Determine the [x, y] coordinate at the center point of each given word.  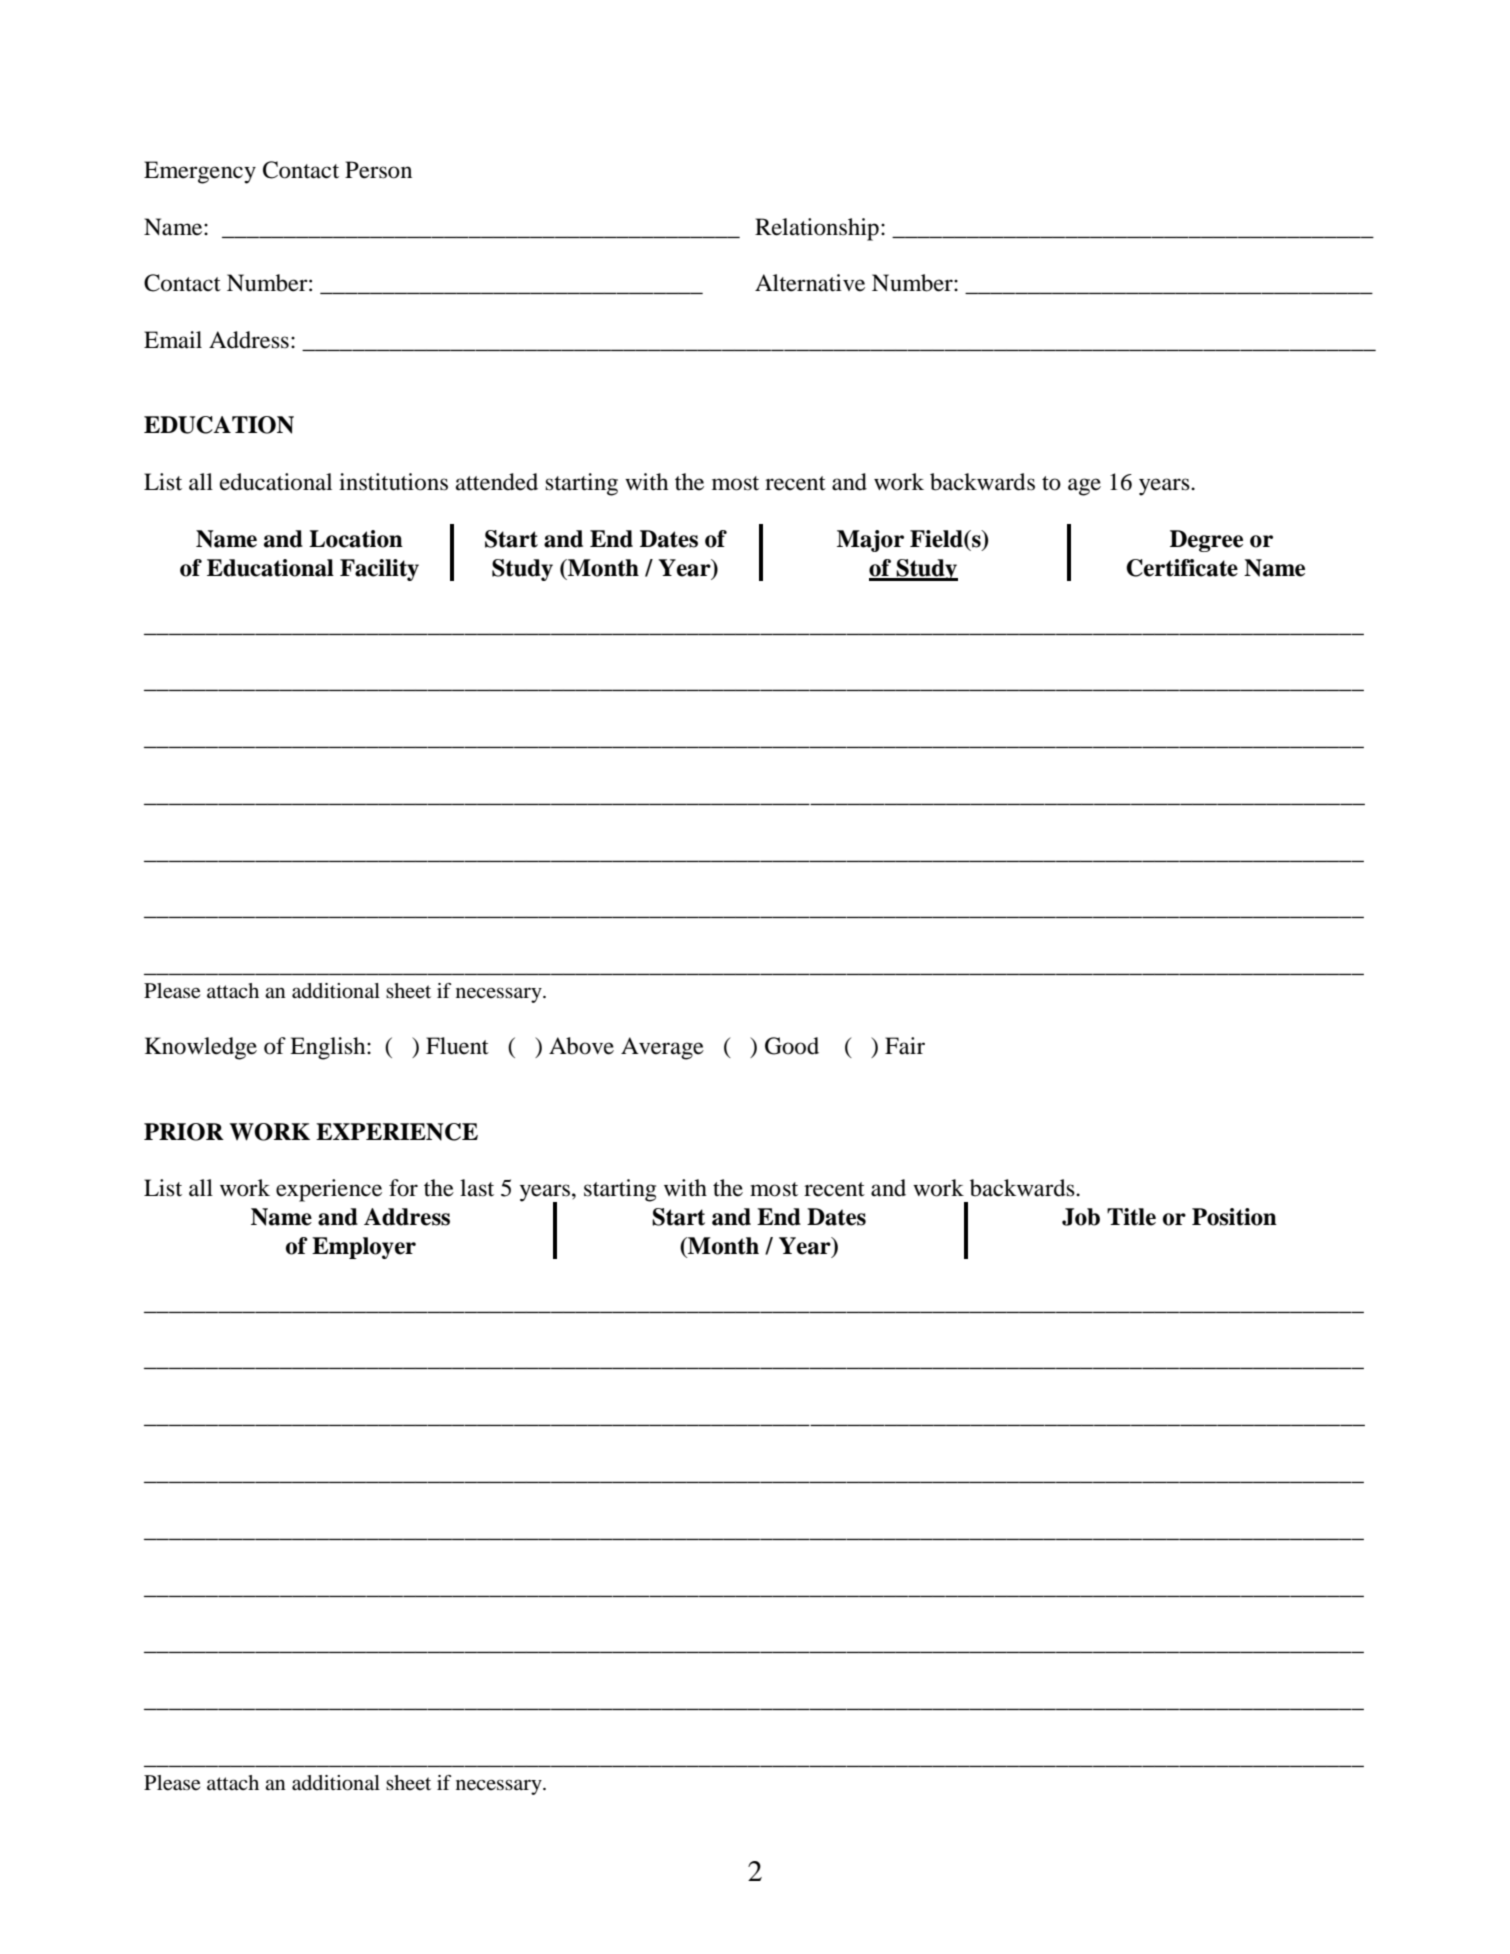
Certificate [1182, 568]
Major [870, 541]
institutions [393, 482]
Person [378, 170]
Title [1131, 1217]
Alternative [810, 283]
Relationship [817, 229]
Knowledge [201, 1048]
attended [497, 482]
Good [792, 1046]
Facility [379, 570]
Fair [905, 1046]
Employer [364, 1248]
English [329, 1048]
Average [662, 1048]
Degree [1206, 541]
